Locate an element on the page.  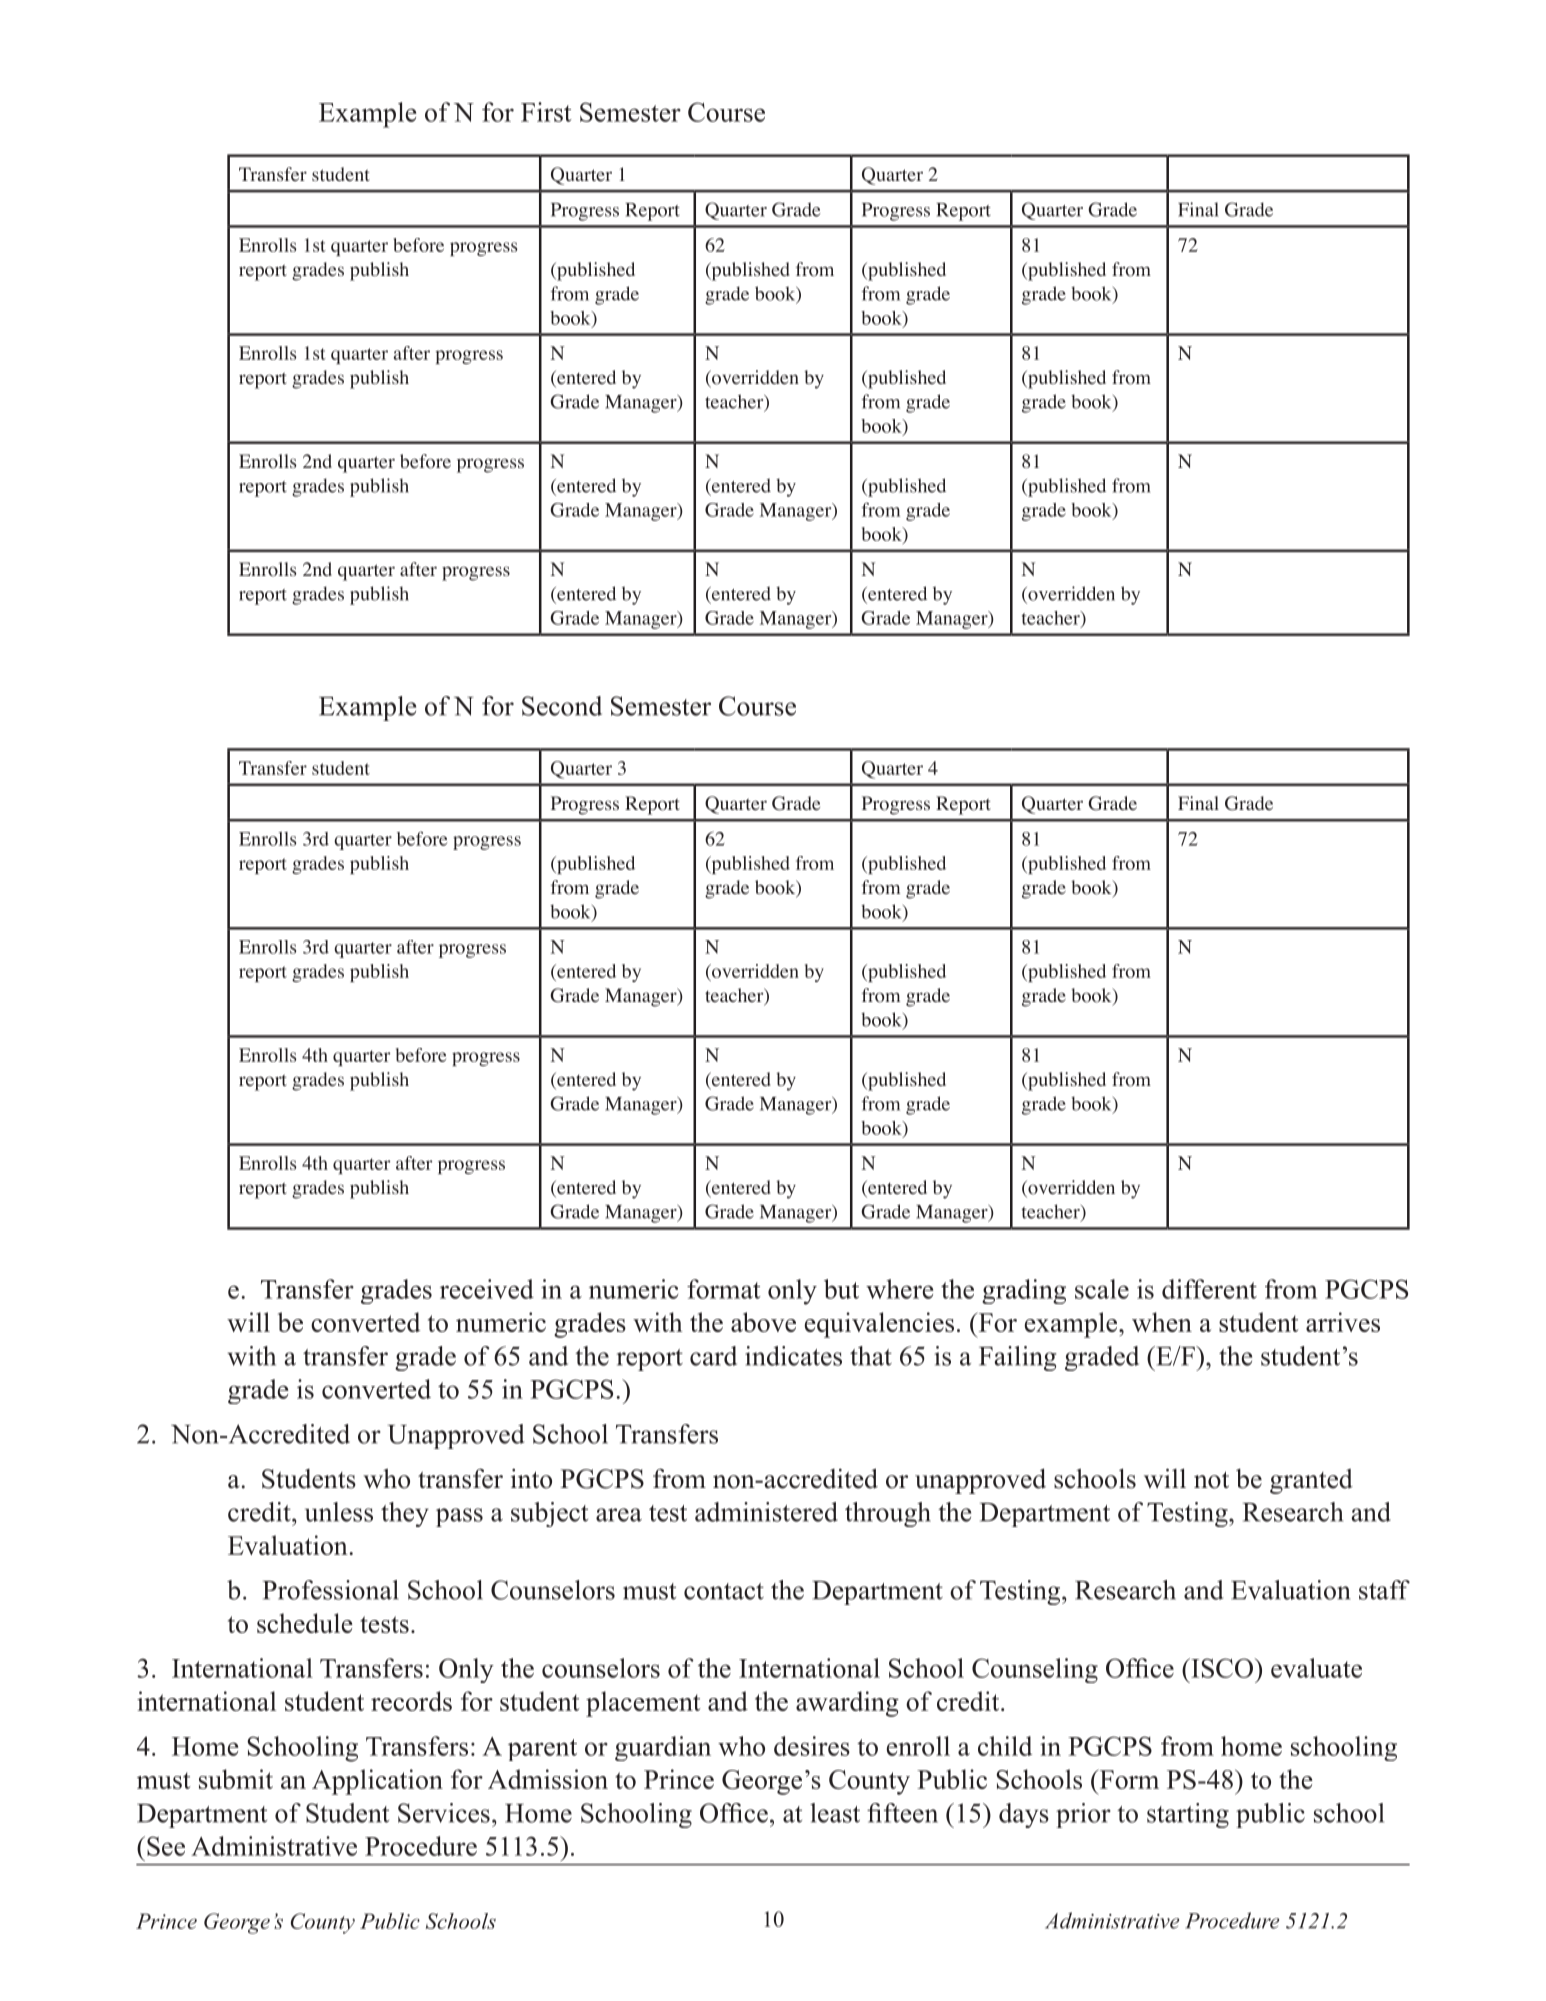
least is located at coordinates (835, 1813).
